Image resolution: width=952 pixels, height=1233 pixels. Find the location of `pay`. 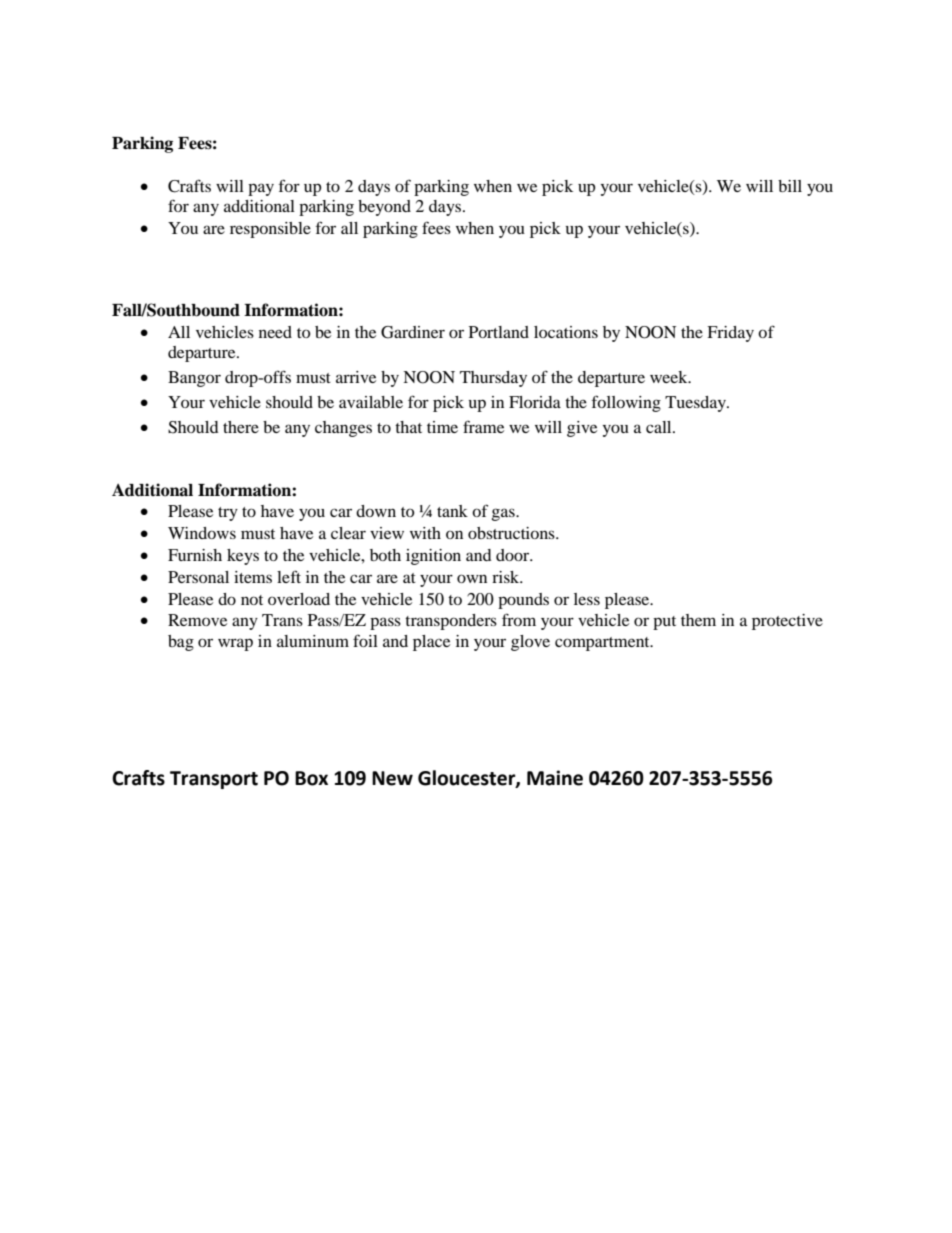

pay is located at coordinates (261, 189).
